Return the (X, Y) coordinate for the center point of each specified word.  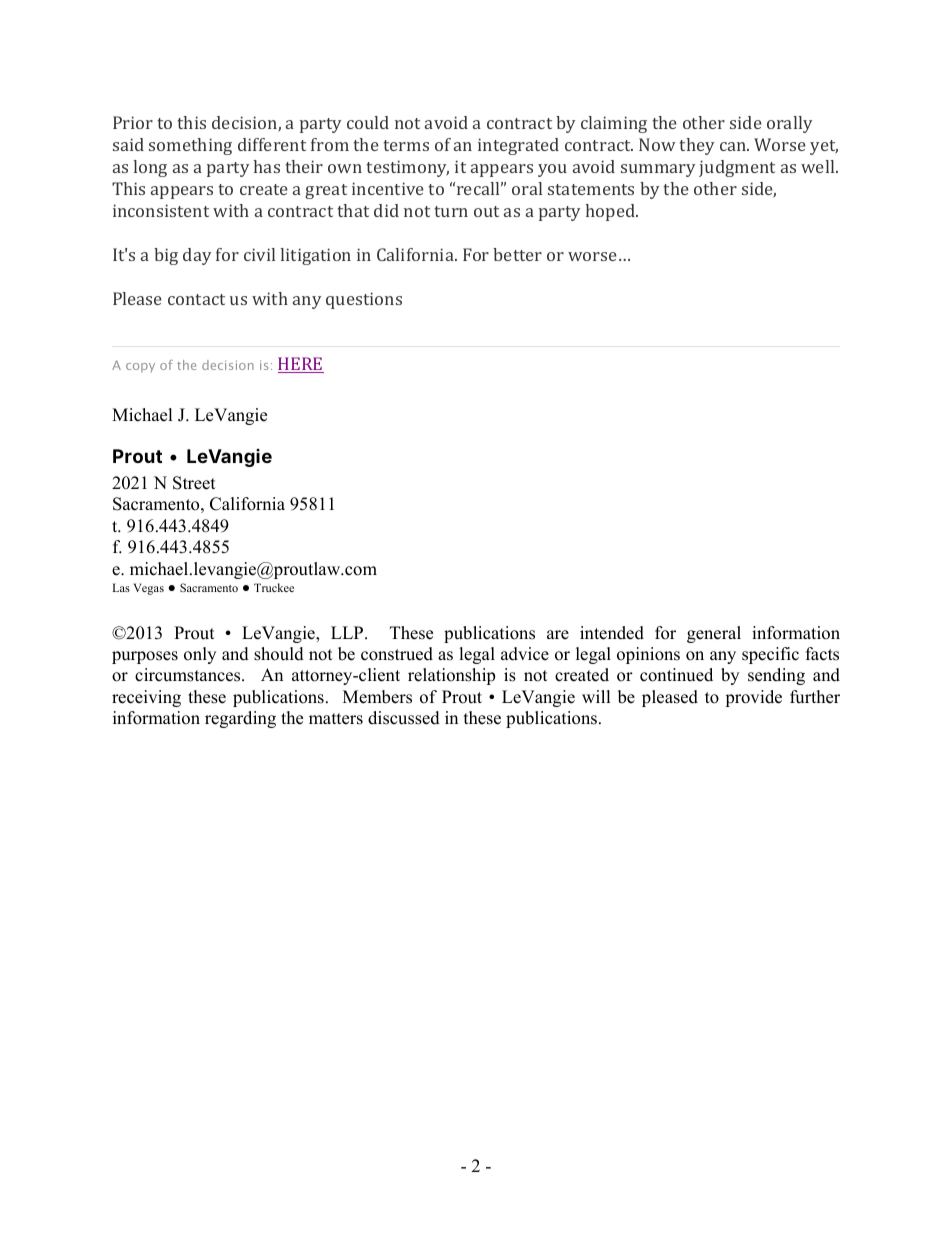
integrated (518, 146)
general (714, 634)
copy (140, 367)
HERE (301, 365)
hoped (611, 212)
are (558, 635)
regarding (240, 719)
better (517, 254)
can (734, 146)
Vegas (148, 589)
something (190, 146)
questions (364, 300)
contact (196, 299)
